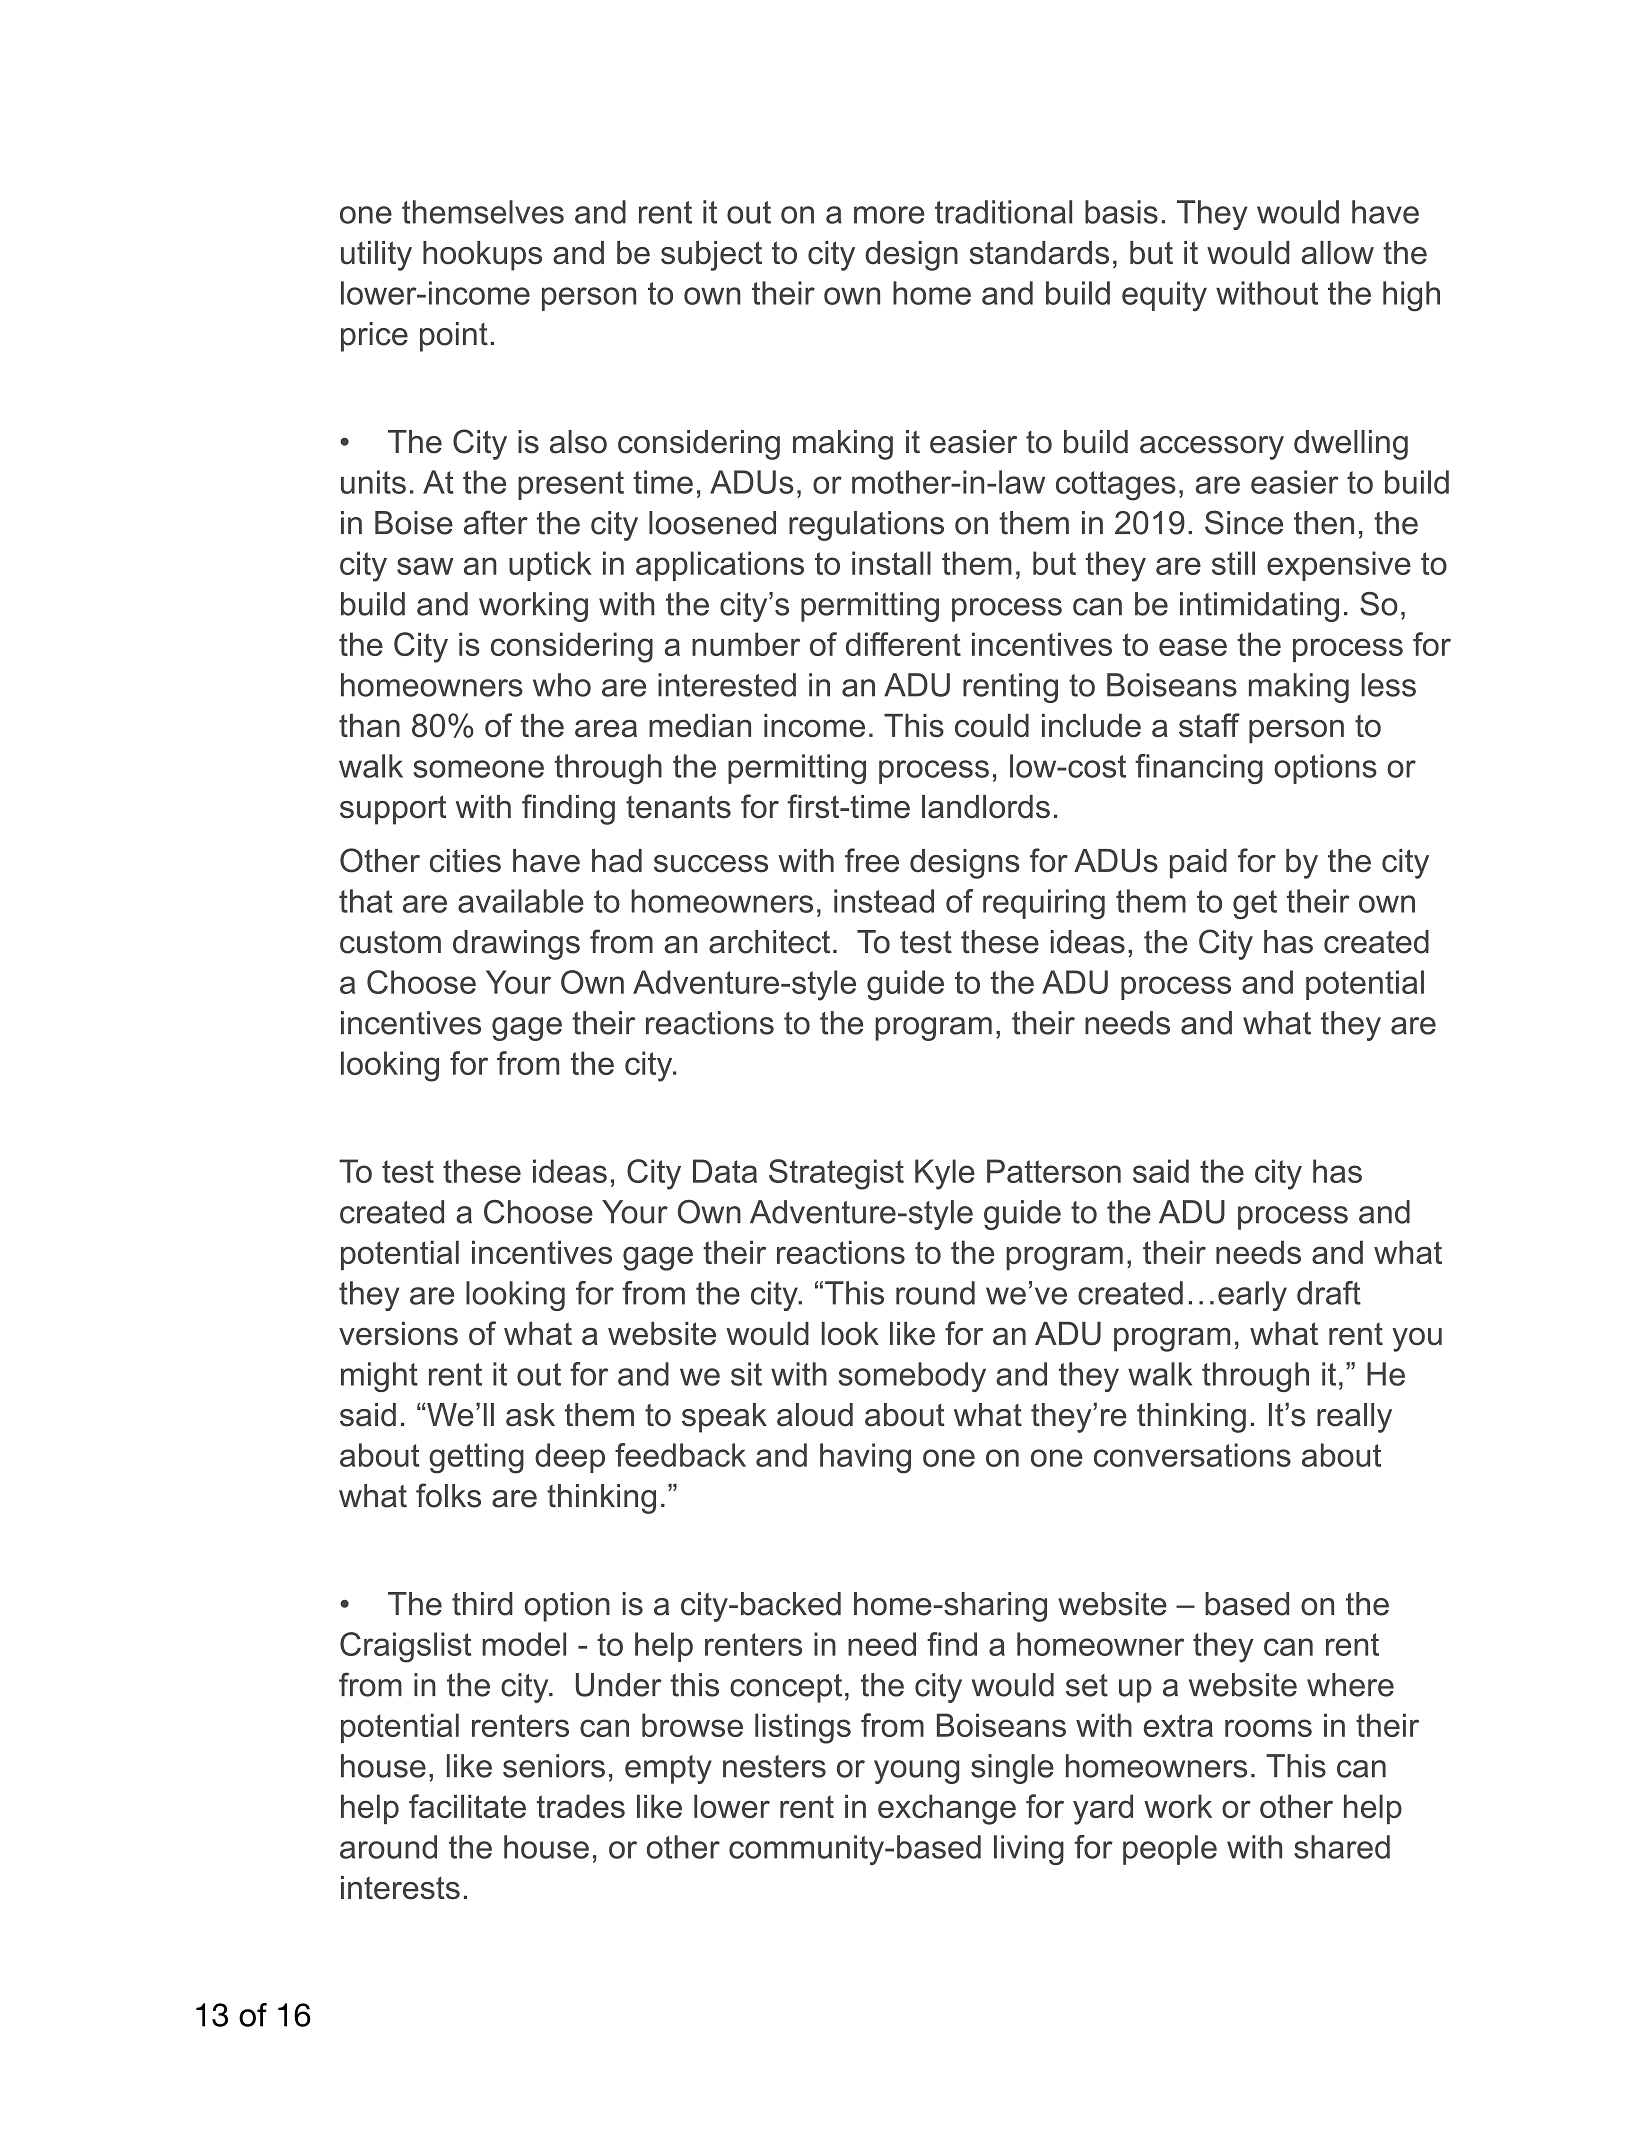  Describe the element at coordinates (1329, 1293) in the screenshot. I see `draft` at that location.
